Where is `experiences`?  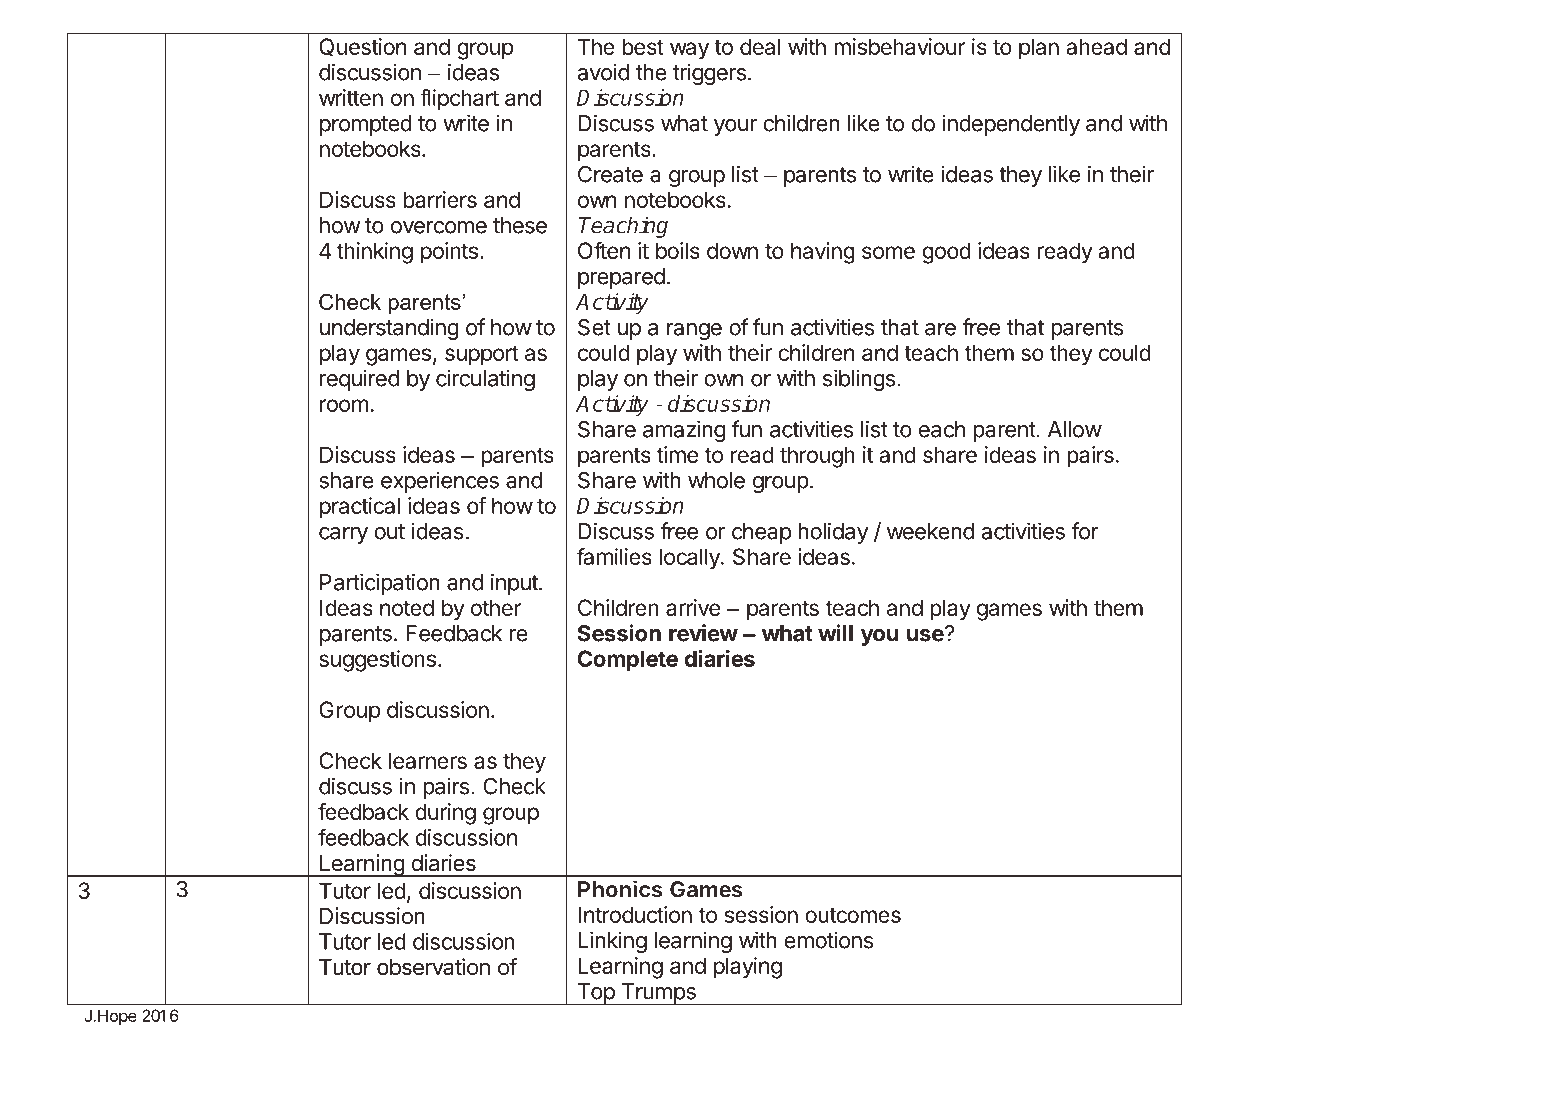 experiences is located at coordinates (440, 482).
